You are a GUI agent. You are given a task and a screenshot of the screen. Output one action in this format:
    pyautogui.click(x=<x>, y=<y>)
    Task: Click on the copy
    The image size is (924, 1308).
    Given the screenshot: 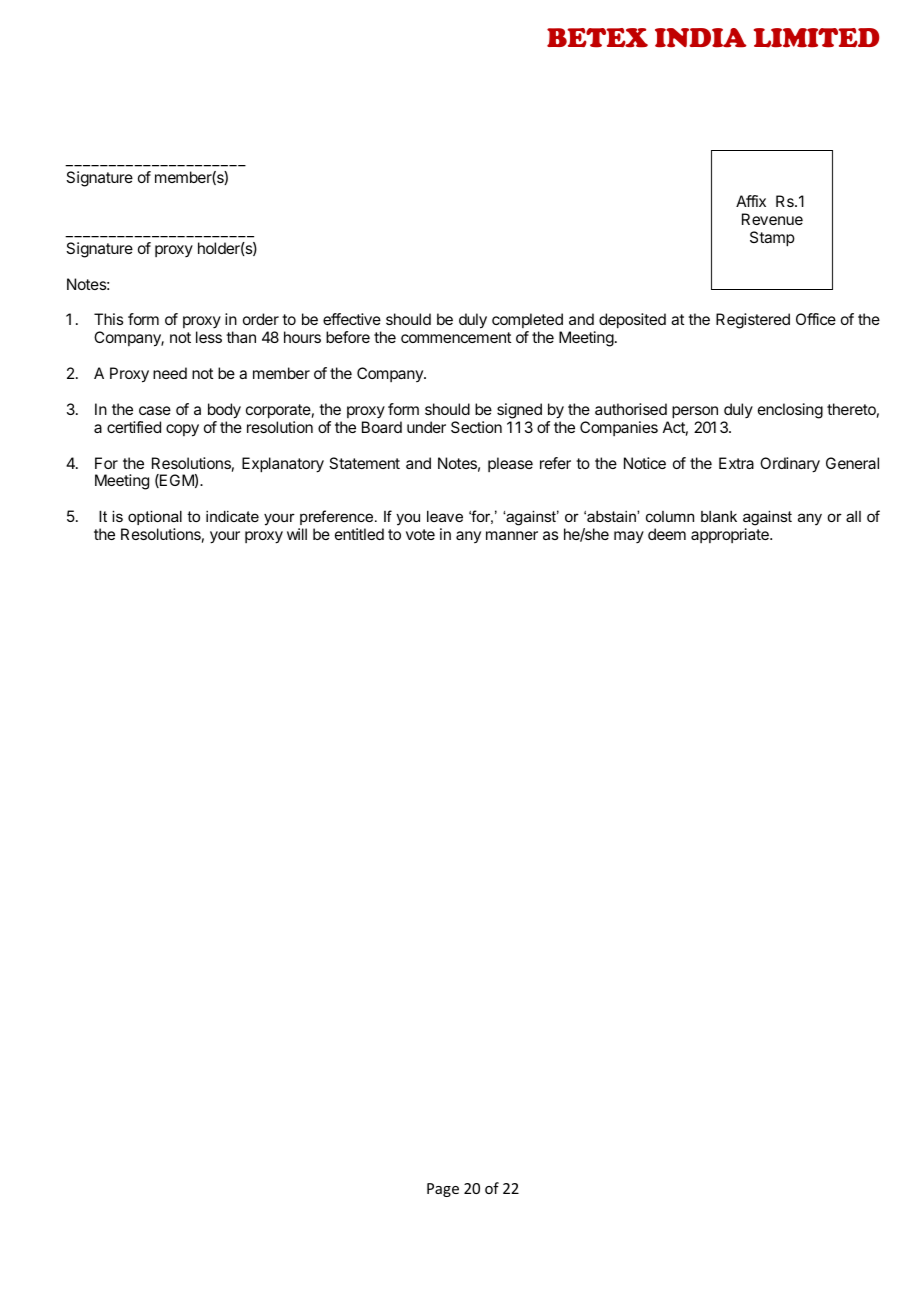 What is the action you would take?
    pyautogui.click(x=182, y=430)
